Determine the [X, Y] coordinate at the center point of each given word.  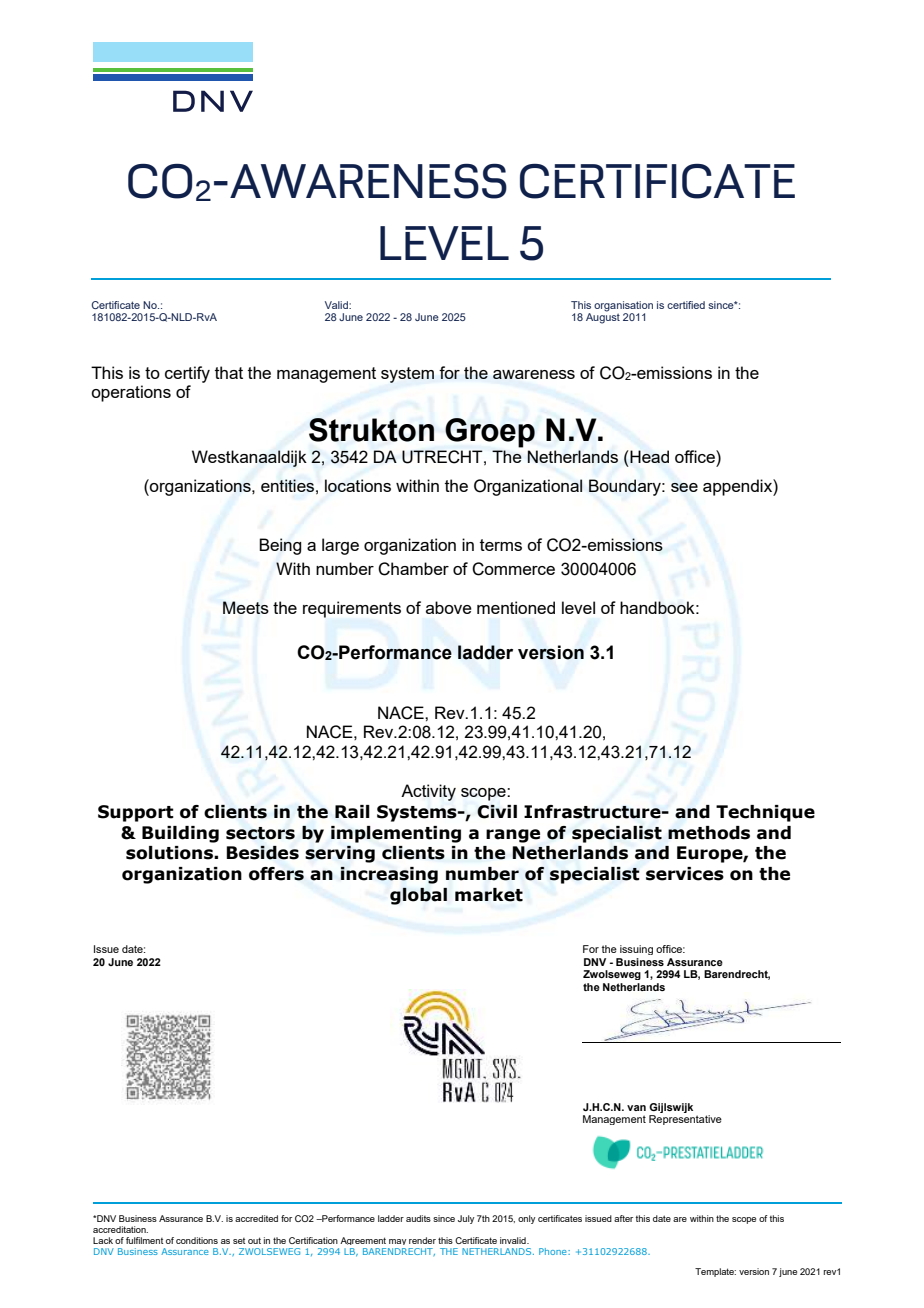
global [418, 896]
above [449, 607]
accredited [256, 1218]
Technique [765, 813]
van [636, 1108]
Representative [685, 1120]
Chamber [413, 569]
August [603, 317]
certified [686, 305]
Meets [246, 607]
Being [280, 546]
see [684, 487]
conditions [197, 1240]
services [685, 874]
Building [180, 834]
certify [187, 374]
